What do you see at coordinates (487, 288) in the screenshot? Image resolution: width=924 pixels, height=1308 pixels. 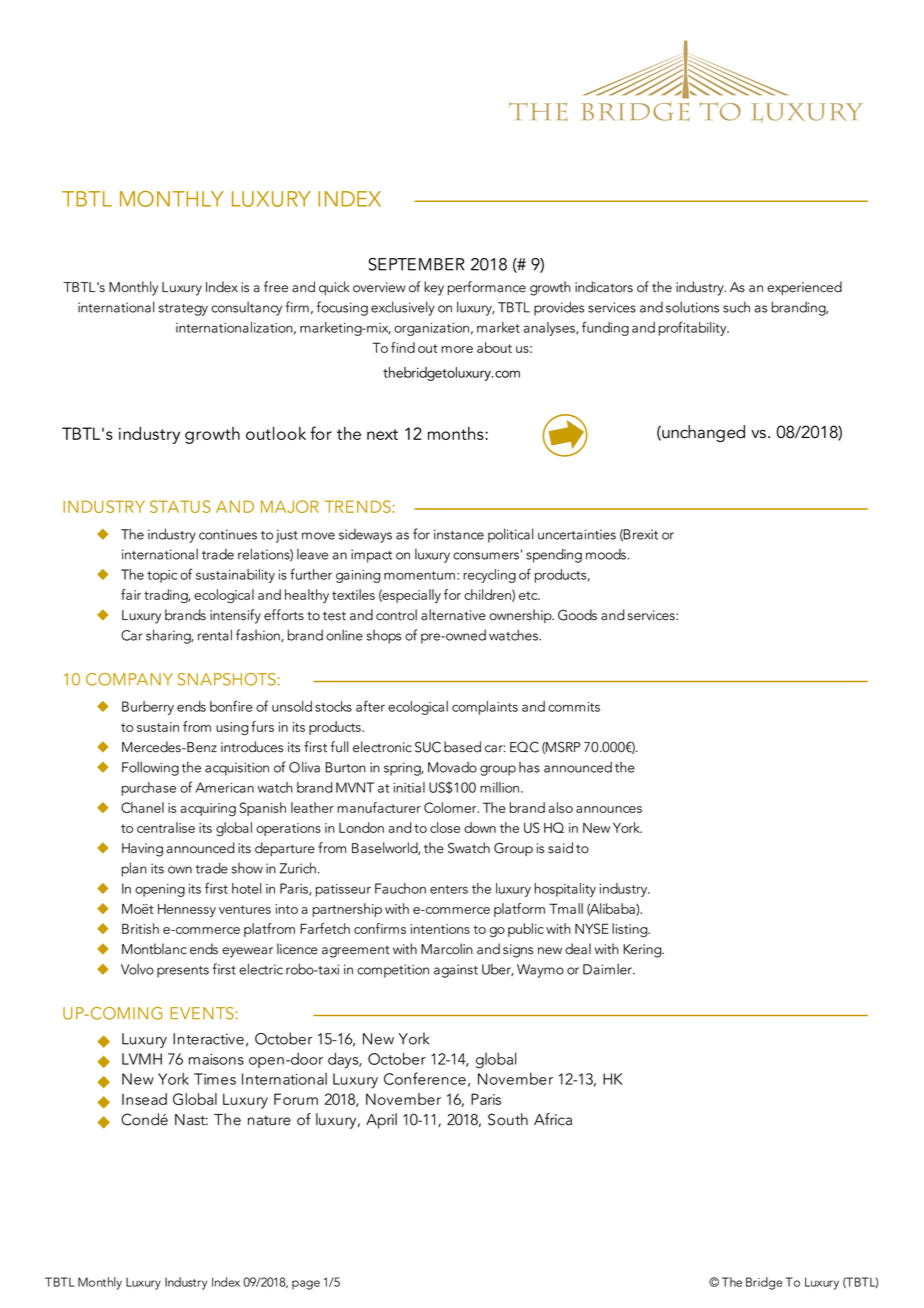 I see `performance` at bounding box center [487, 288].
